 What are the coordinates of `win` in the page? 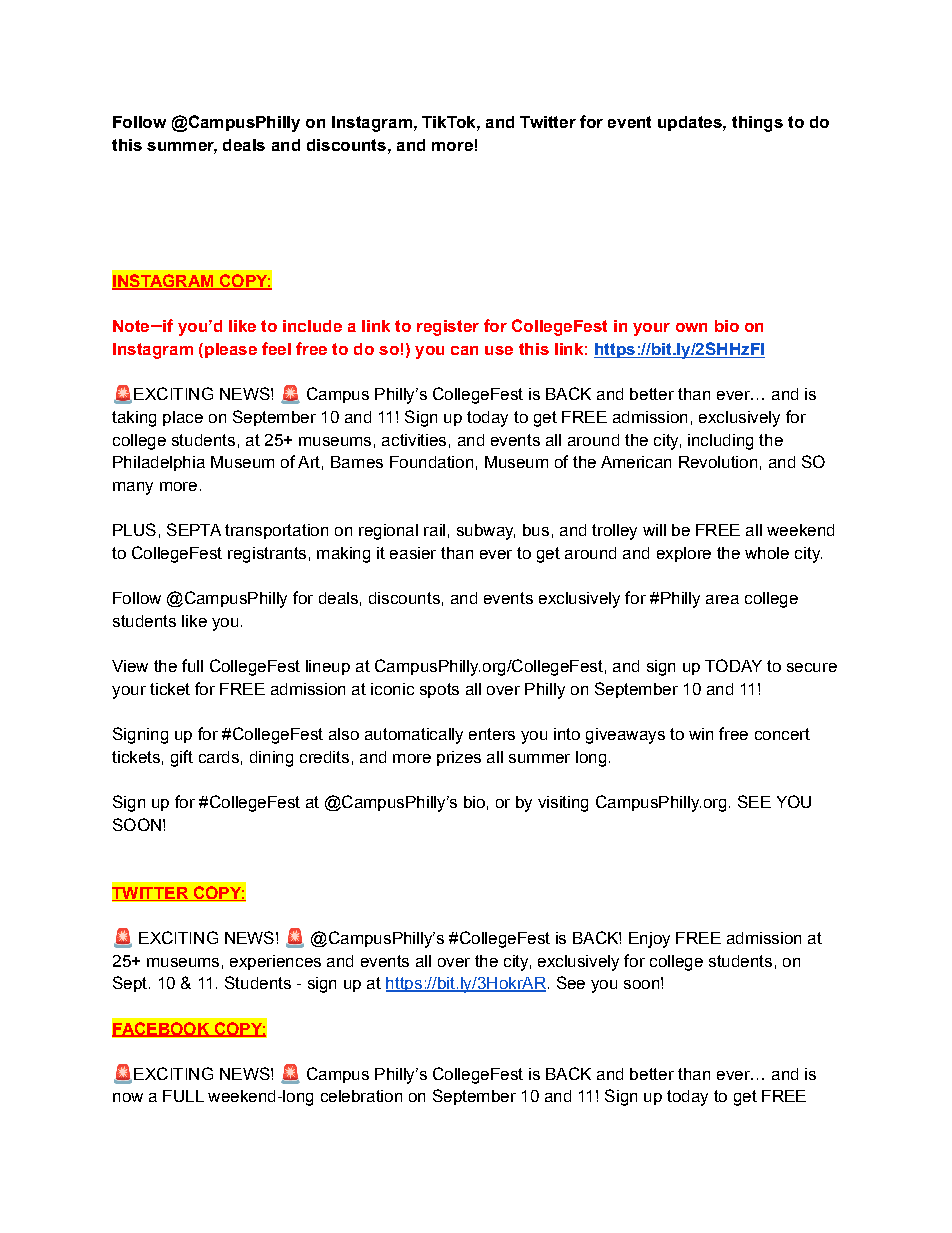 It's located at (701, 734).
